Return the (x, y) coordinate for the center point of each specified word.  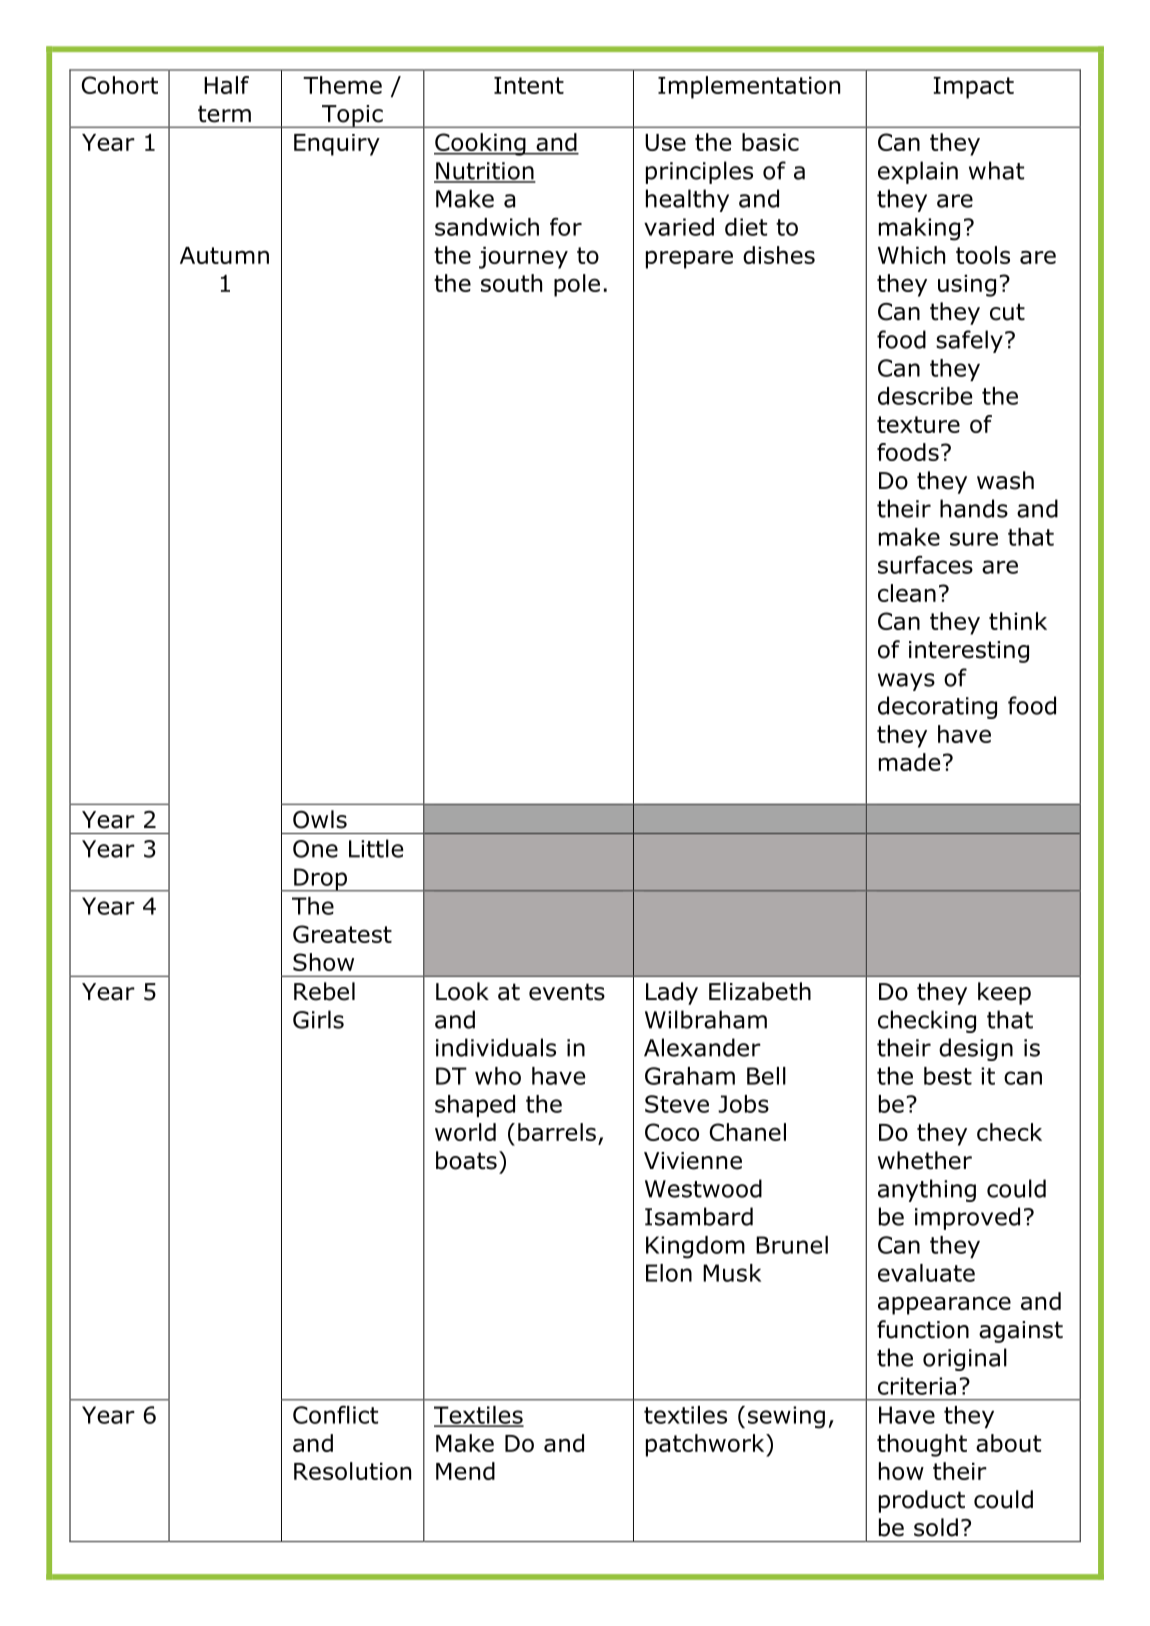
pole (577, 285)
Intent (529, 85)
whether (925, 1160)
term (224, 114)
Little (376, 848)
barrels (557, 1132)
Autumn (224, 255)
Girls (318, 1019)
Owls (320, 819)
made (909, 762)
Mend (465, 1471)
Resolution (352, 1471)
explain (918, 172)
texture (918, 424)
